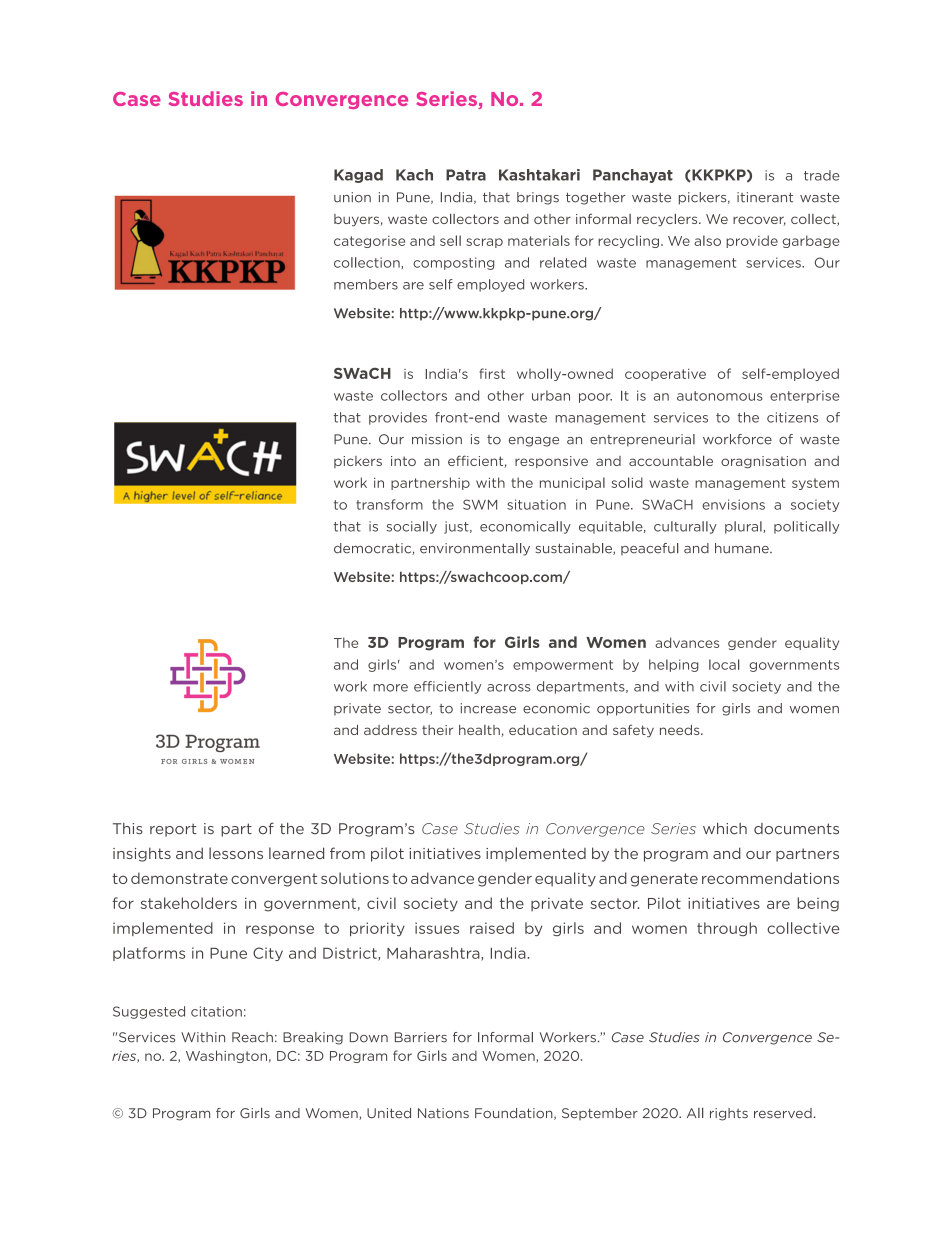 The height and width of the document is (1233, 952). Describe the element at coordinates (352, 197) in the document. I see `union` at that location.
